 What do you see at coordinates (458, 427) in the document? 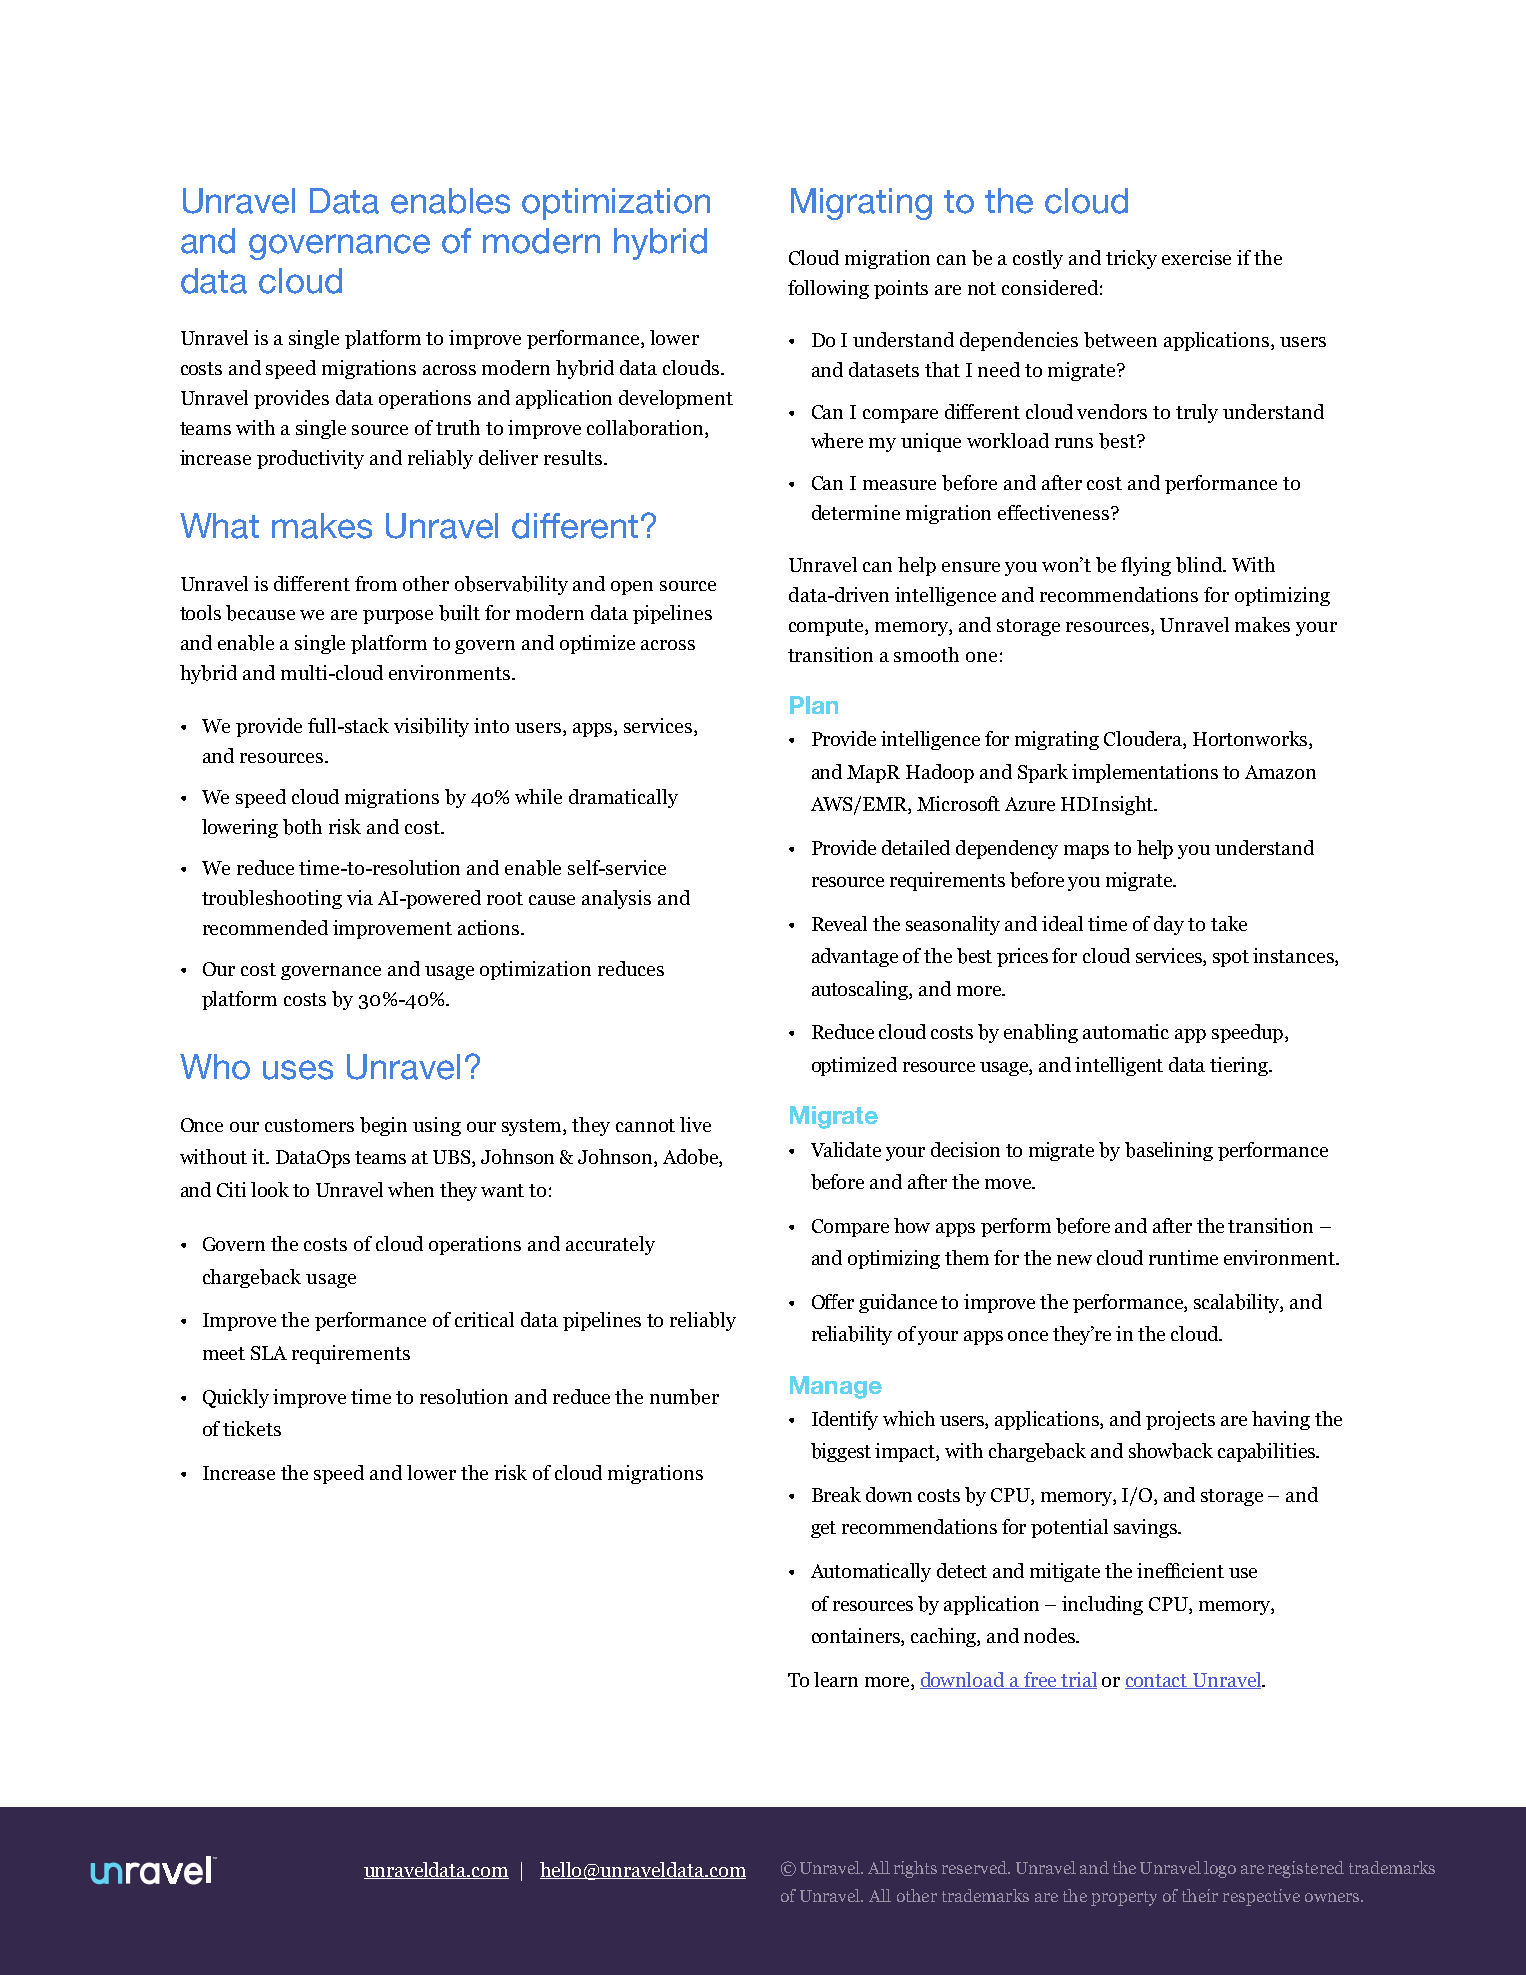
I see `truth` at bounding box center [458, 427].
